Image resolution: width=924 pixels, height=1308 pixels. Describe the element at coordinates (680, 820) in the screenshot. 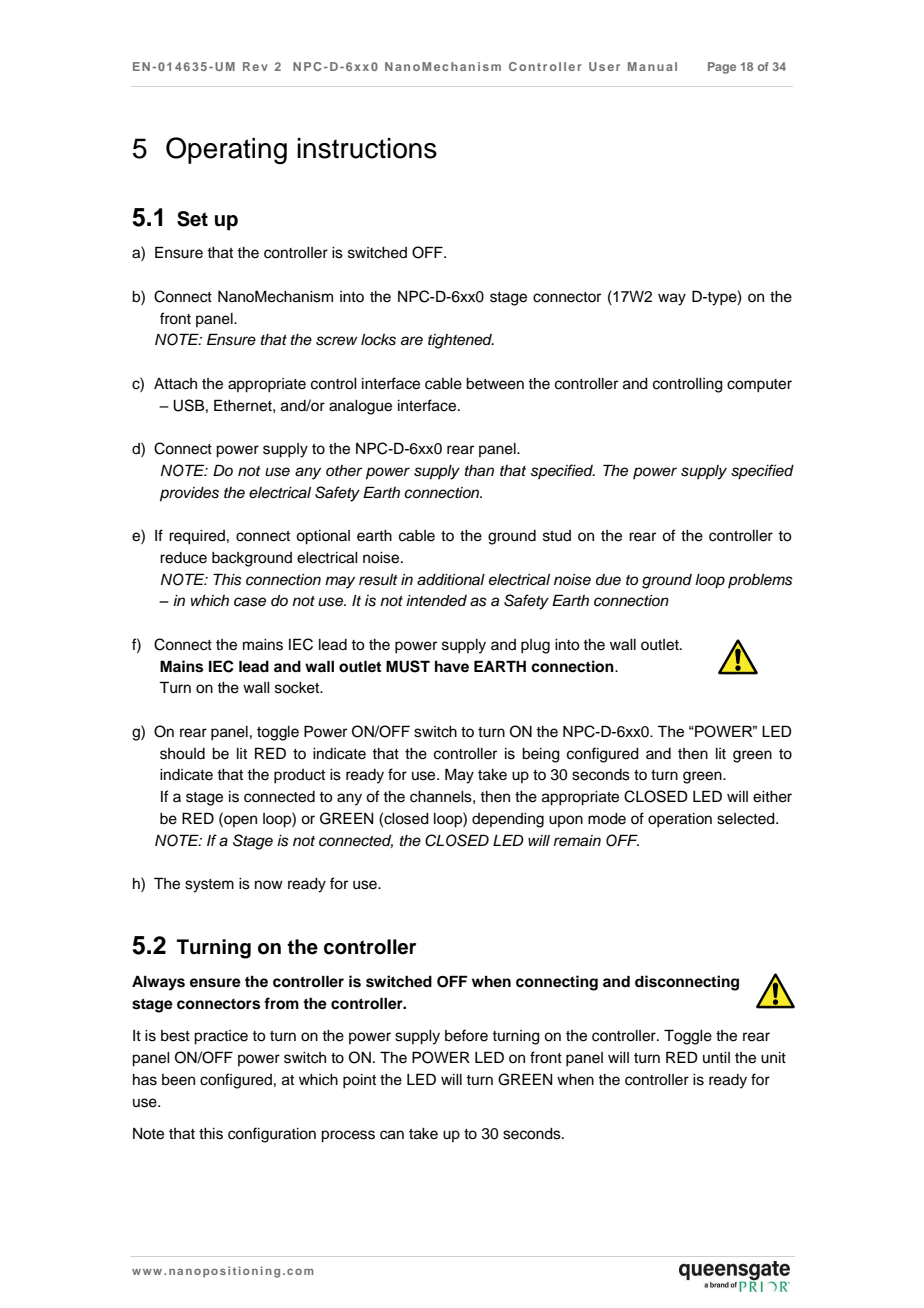

I see `operation` at that location.
